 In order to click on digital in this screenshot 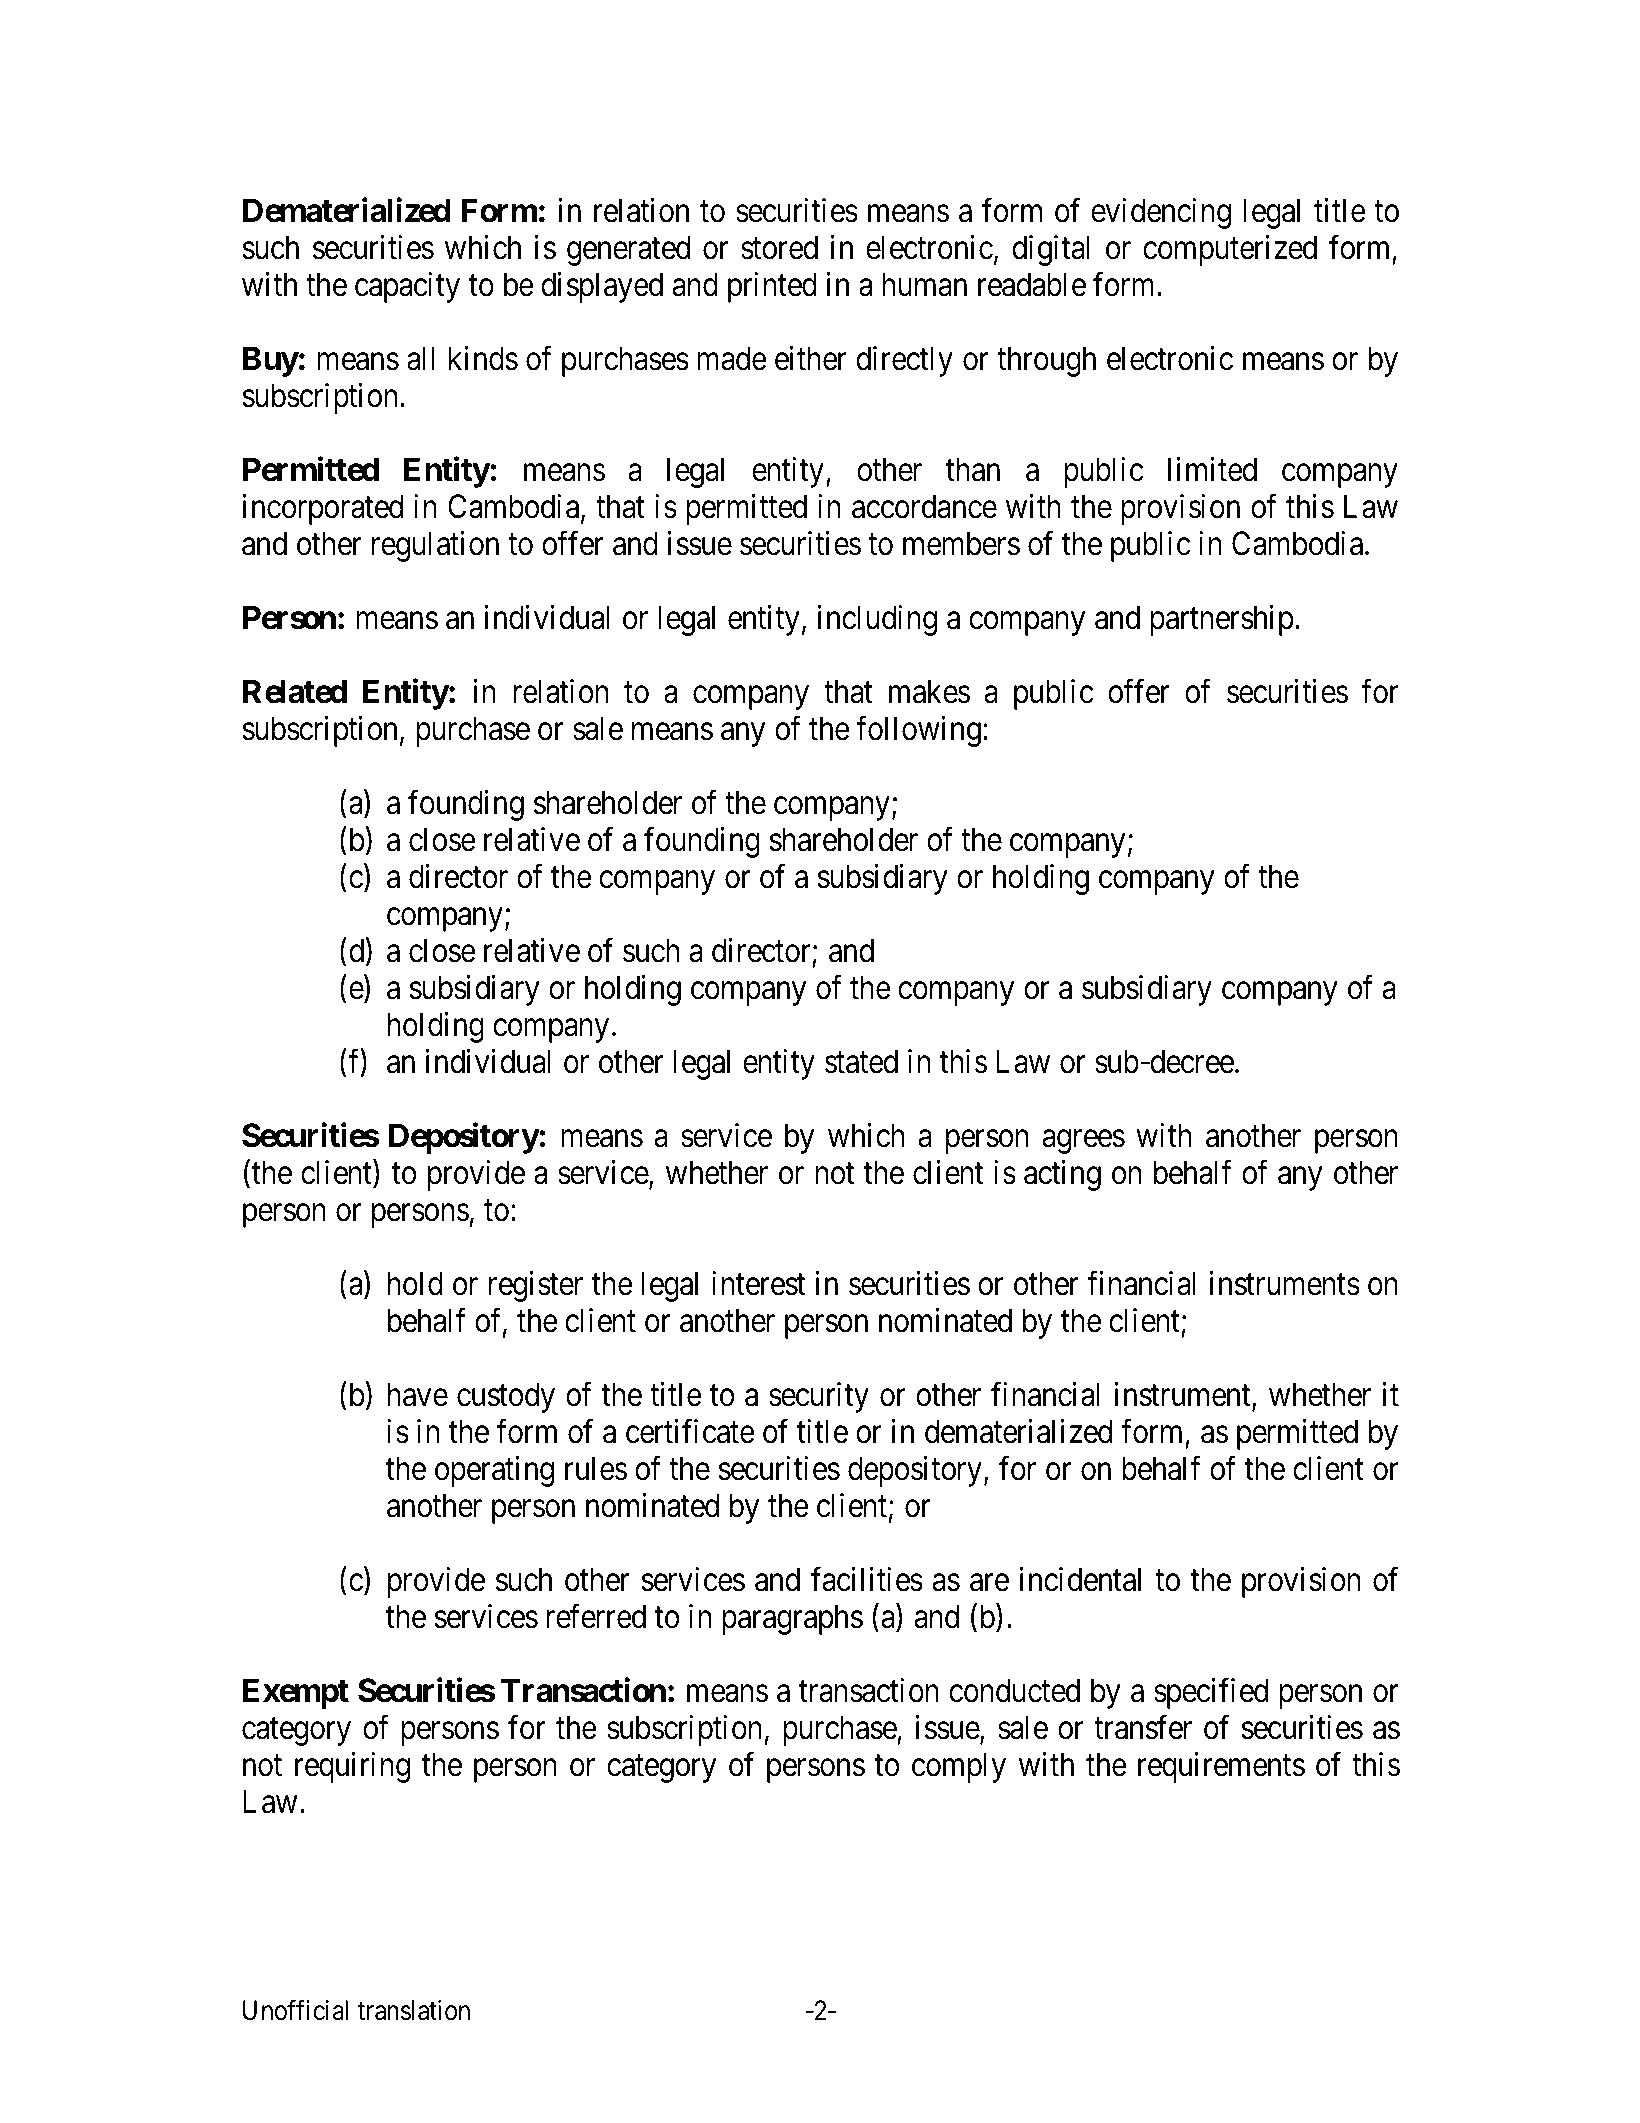, I will do `click(1051, 250)`.
